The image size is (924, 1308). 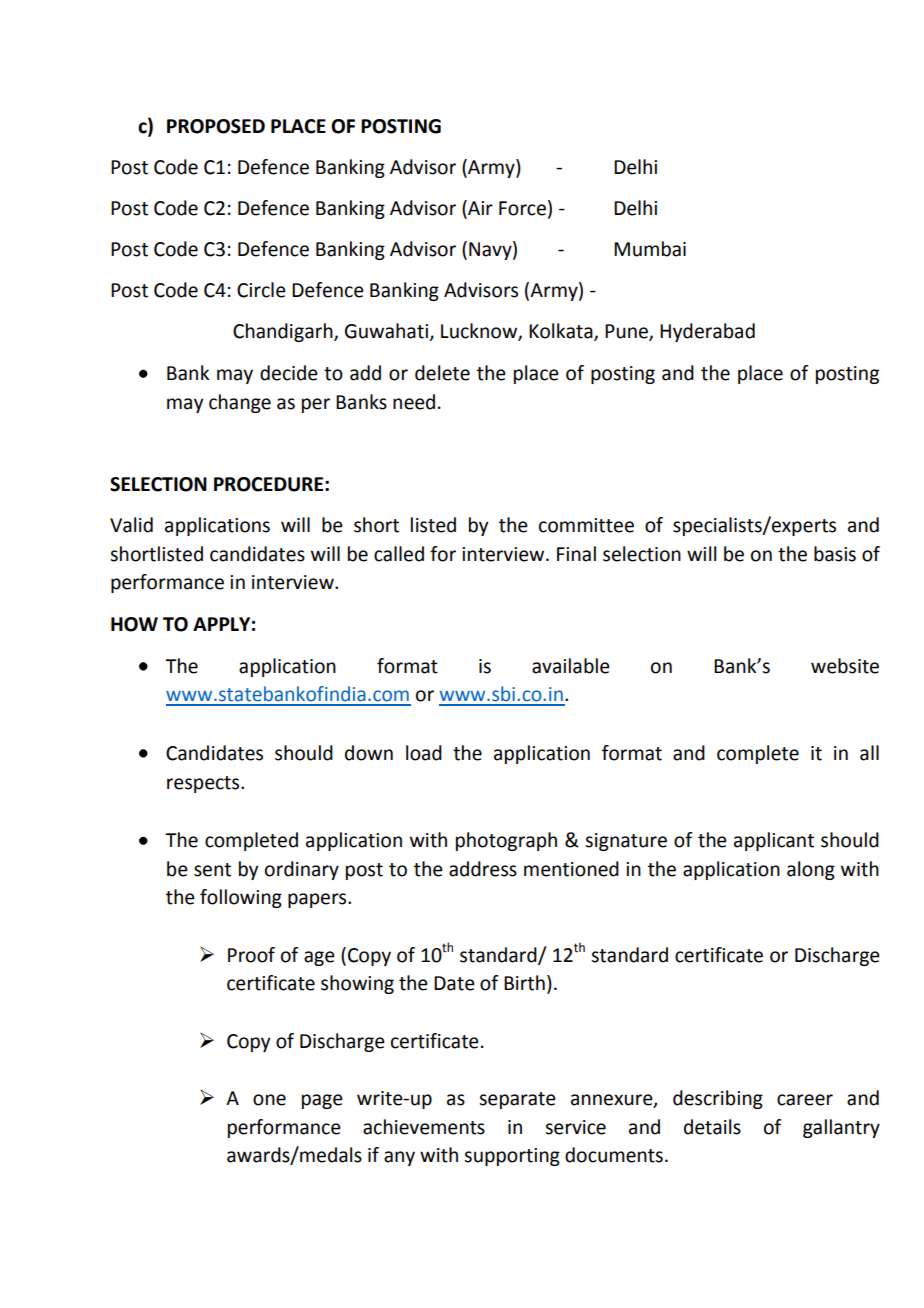 I want to click on supporting, so click(x=512, y=1157).
